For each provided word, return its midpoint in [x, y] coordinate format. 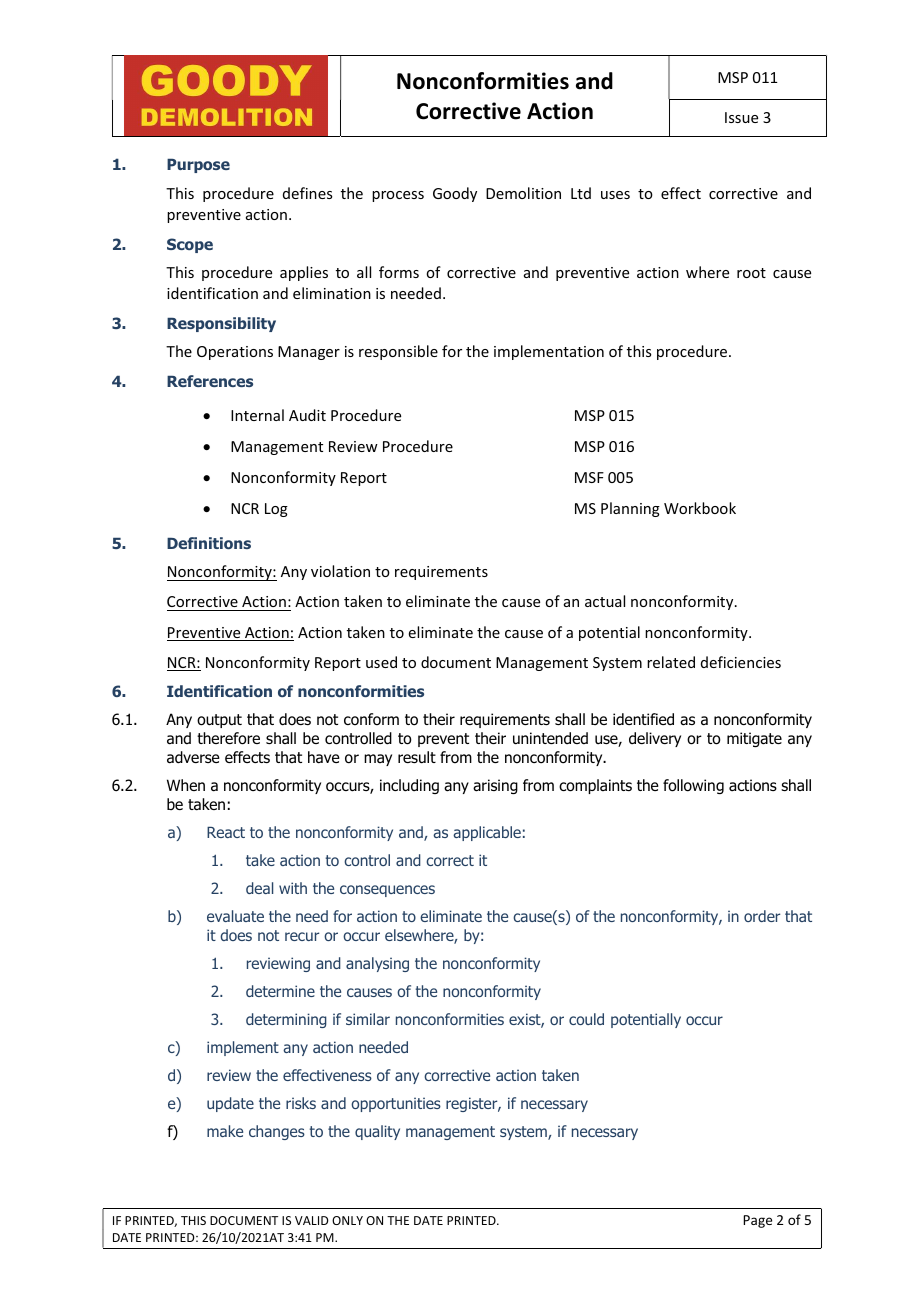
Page [757, 1221]
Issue [741, 117]
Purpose [198, 166]
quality [377, 1132]
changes [277, 1132]
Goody [455, 194]
